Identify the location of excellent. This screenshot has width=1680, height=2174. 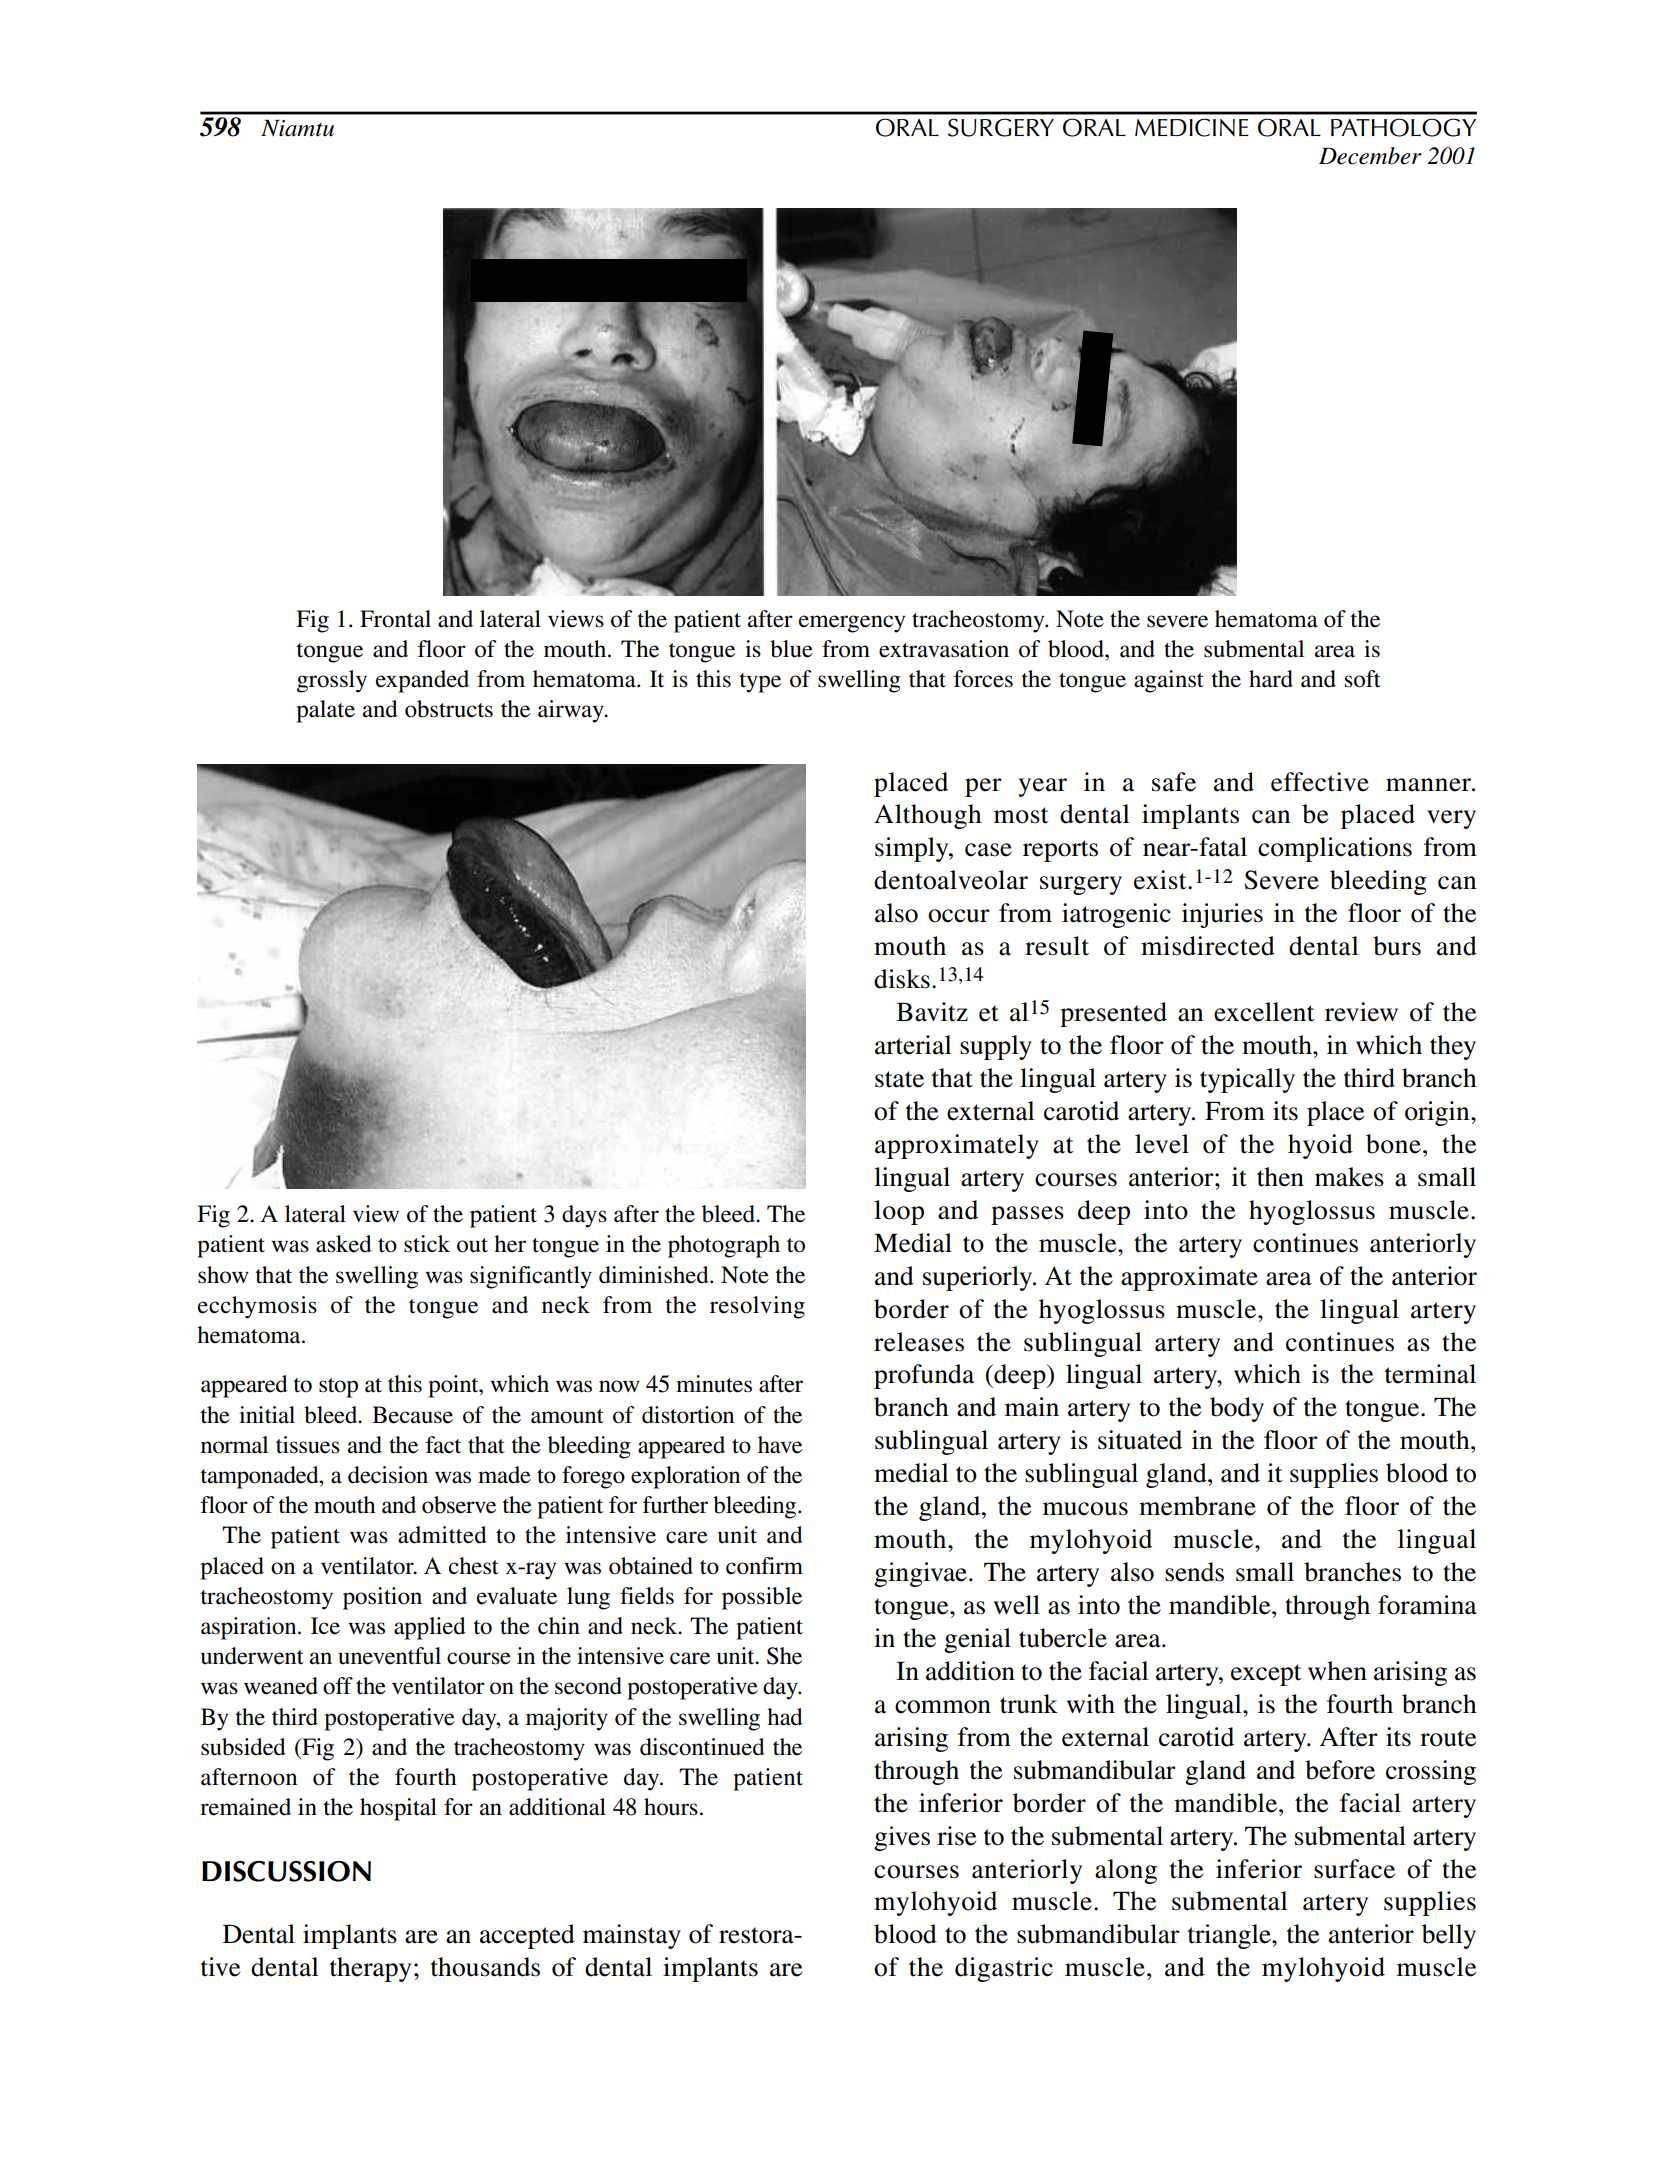
(1264, 1012).
